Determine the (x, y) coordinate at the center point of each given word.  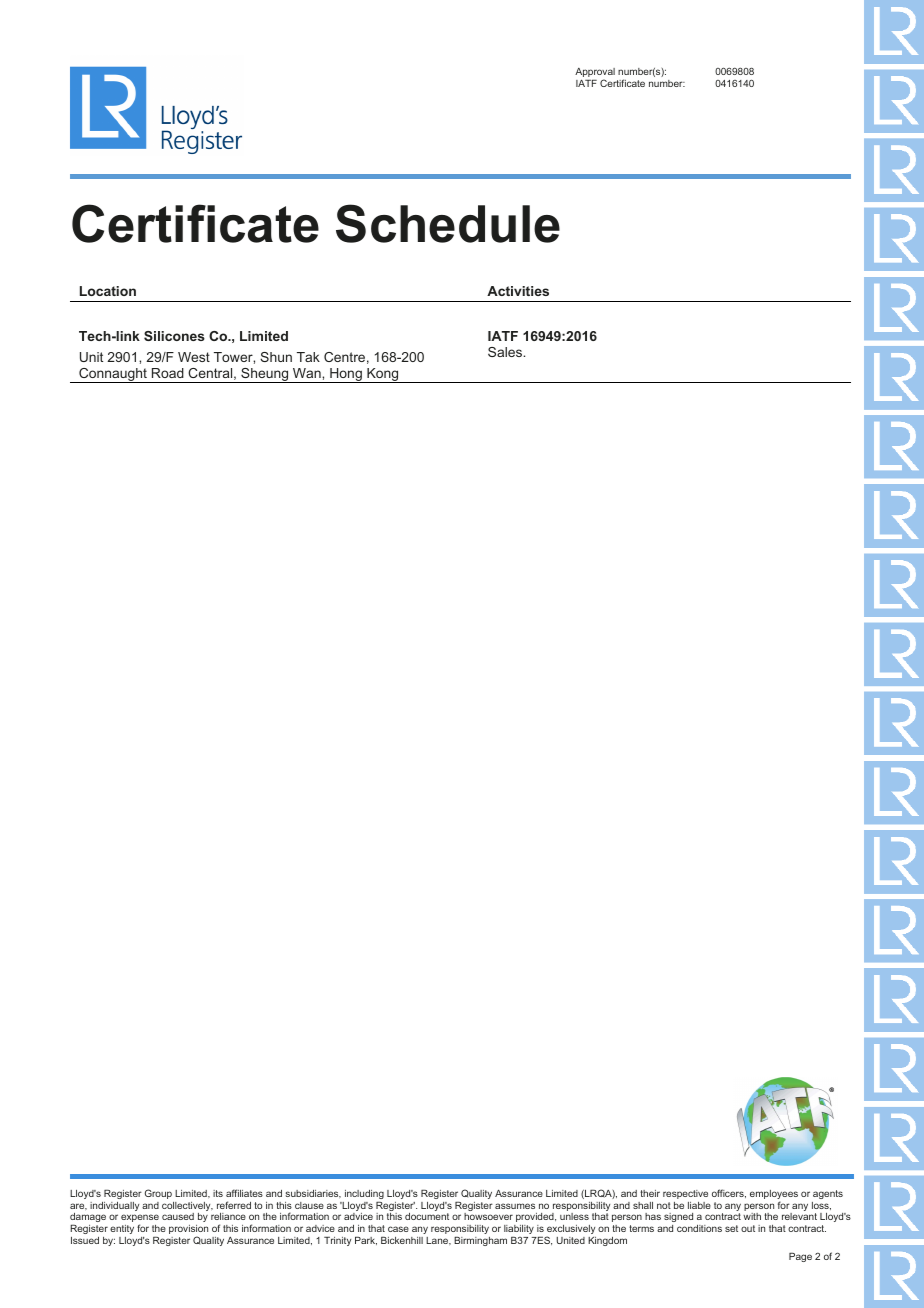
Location (108, 291)
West (194, 357)
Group (158, 1194)
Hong (346, 375)
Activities (518, 291)
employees (774, 1196)
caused (178, 1216)
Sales (506, 352)
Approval (595, 74)
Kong (383, 375)
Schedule (448, 223)
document (427, 1216)
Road (168, 373)
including (364, 1196)
